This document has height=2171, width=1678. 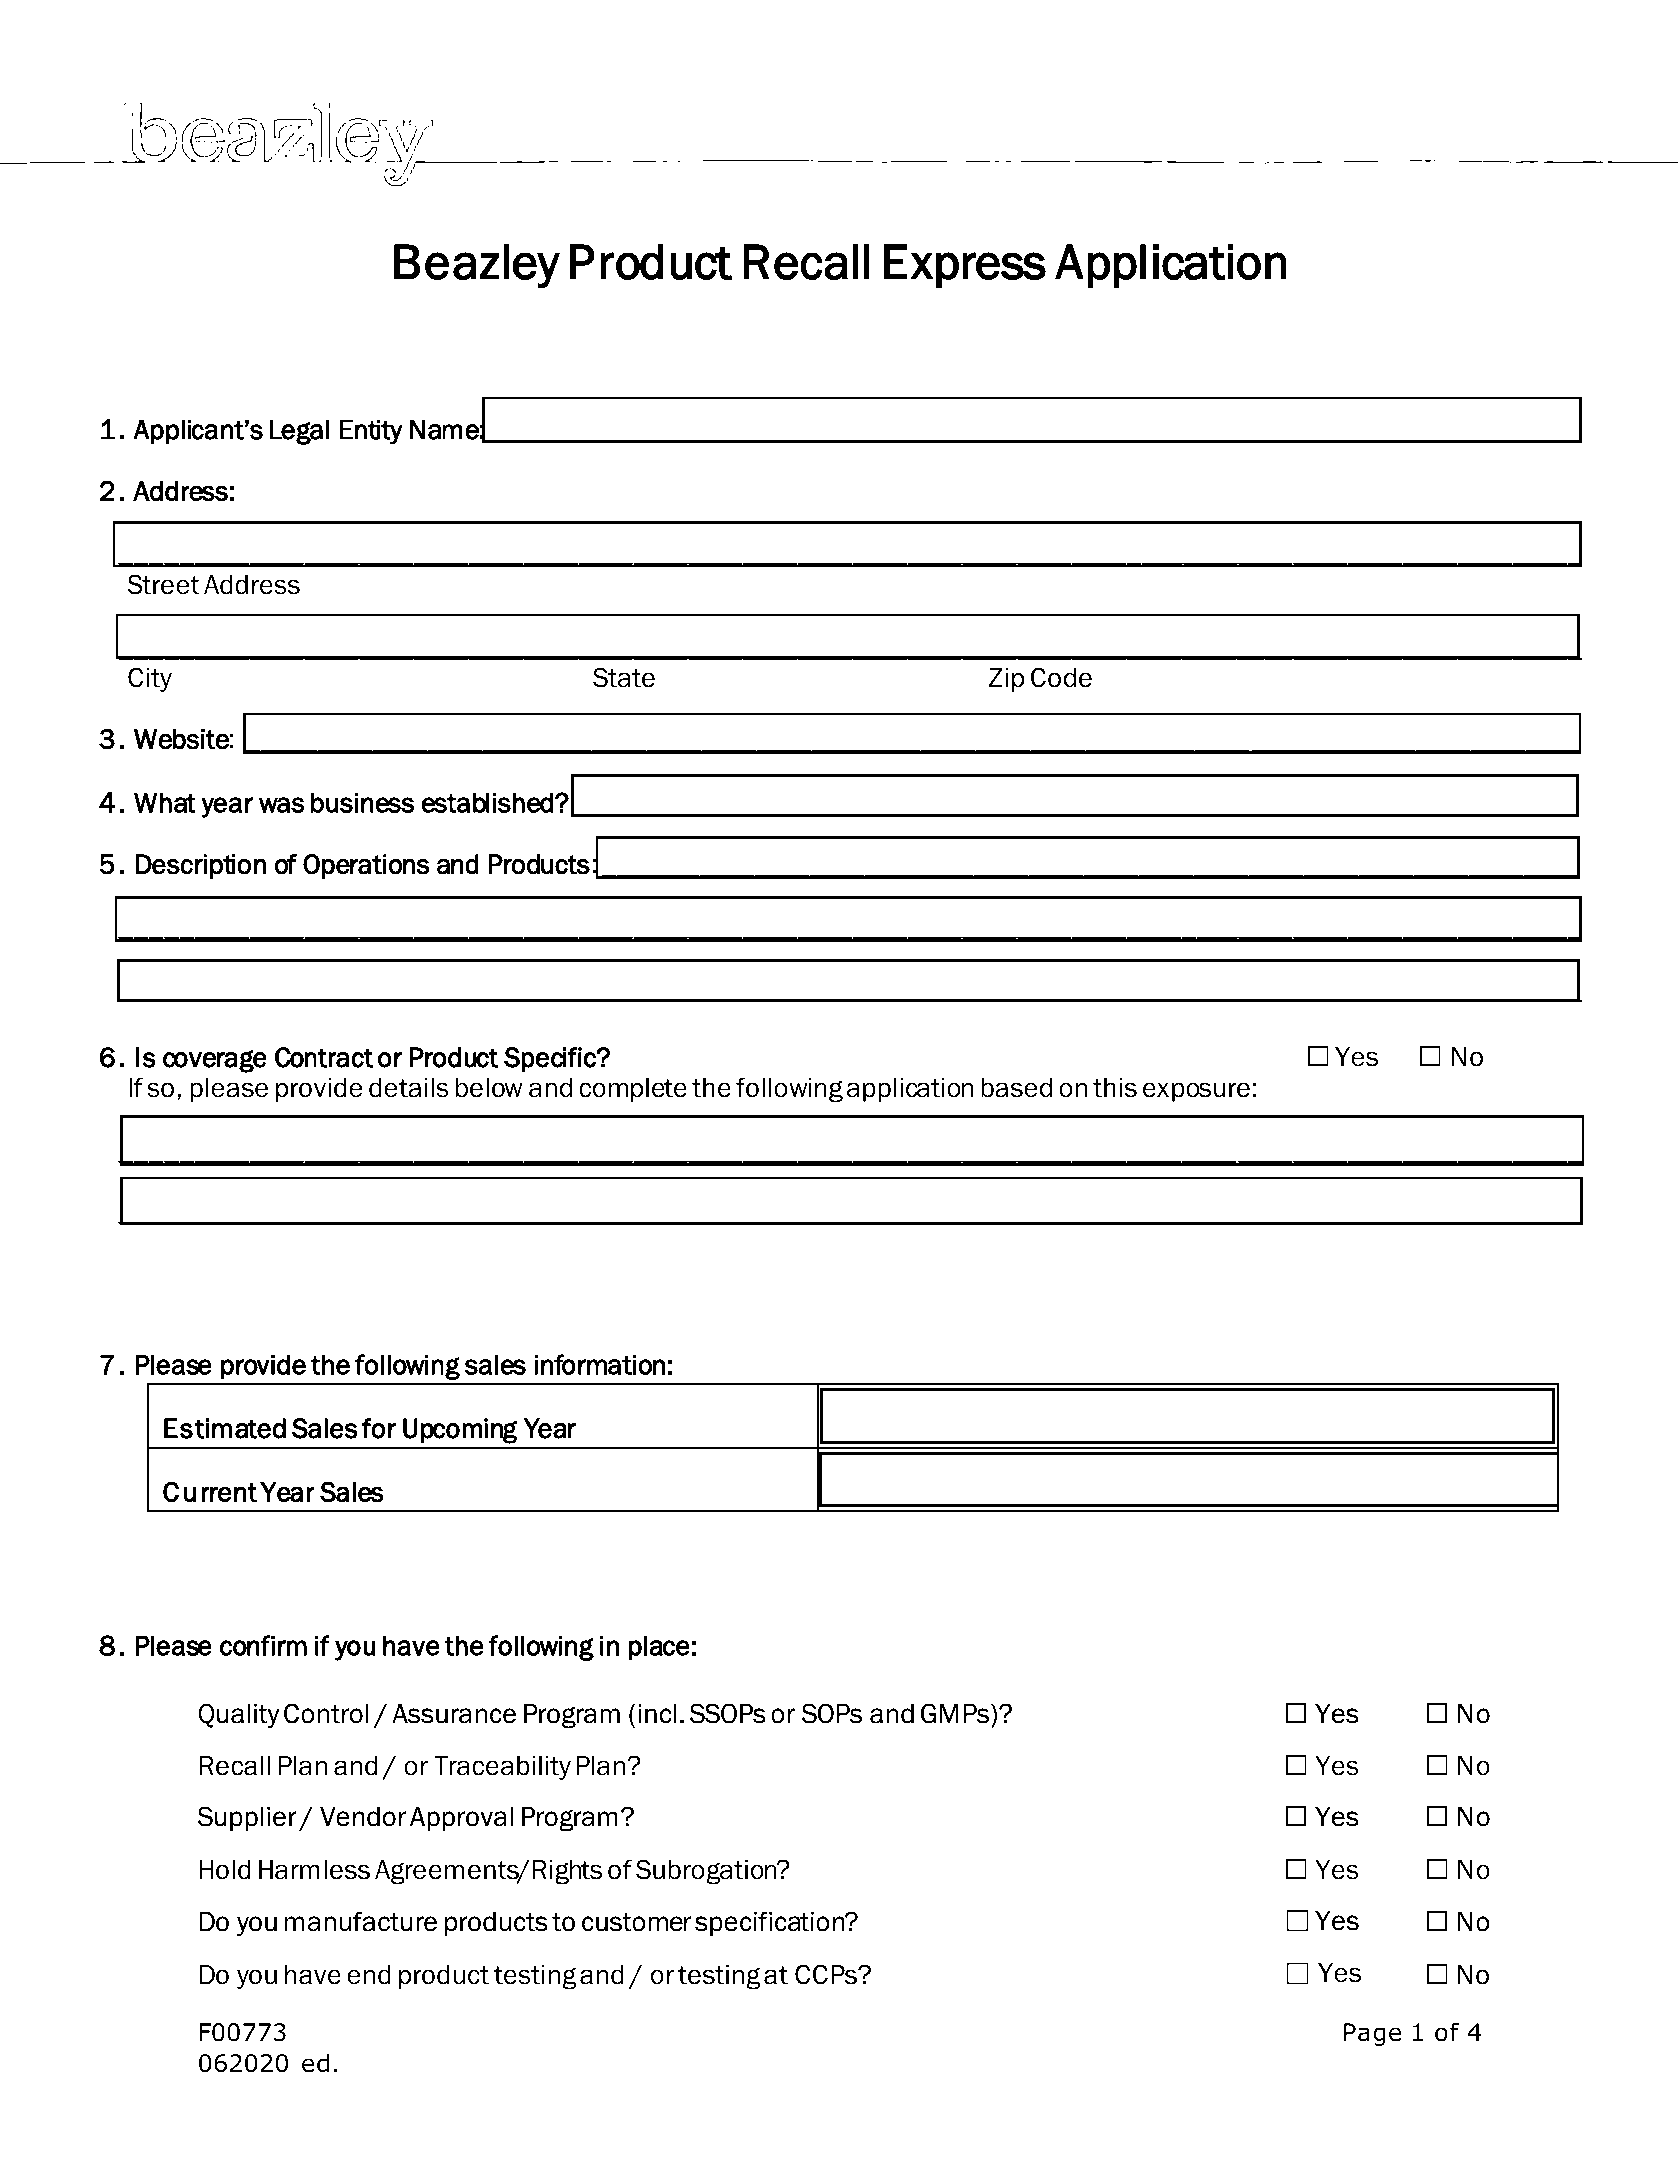 I want to click on exposure, so click(x=1196, y=1092).
